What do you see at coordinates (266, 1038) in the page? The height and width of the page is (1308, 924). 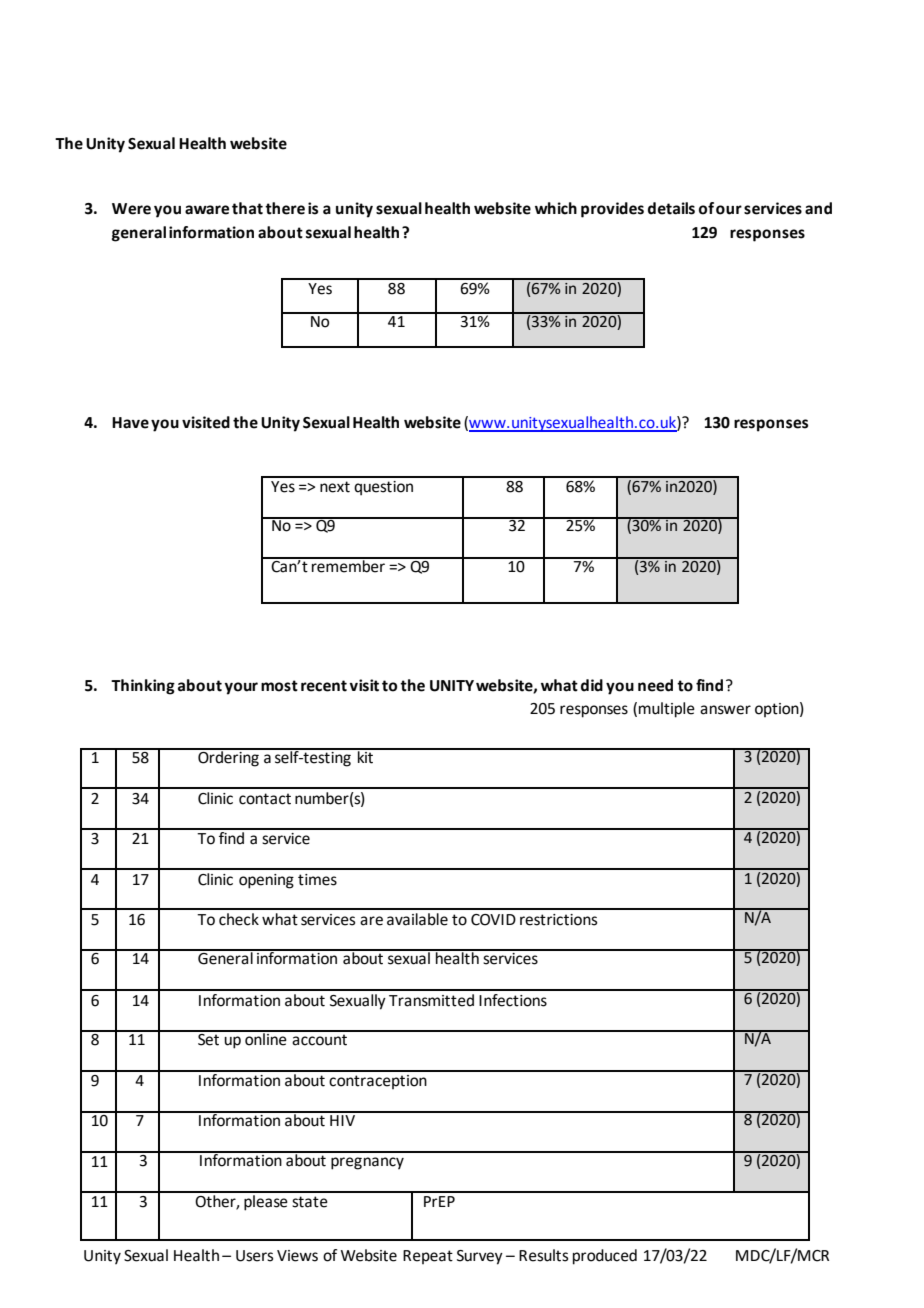 I see `online` at bounding box center [266, 1038].
